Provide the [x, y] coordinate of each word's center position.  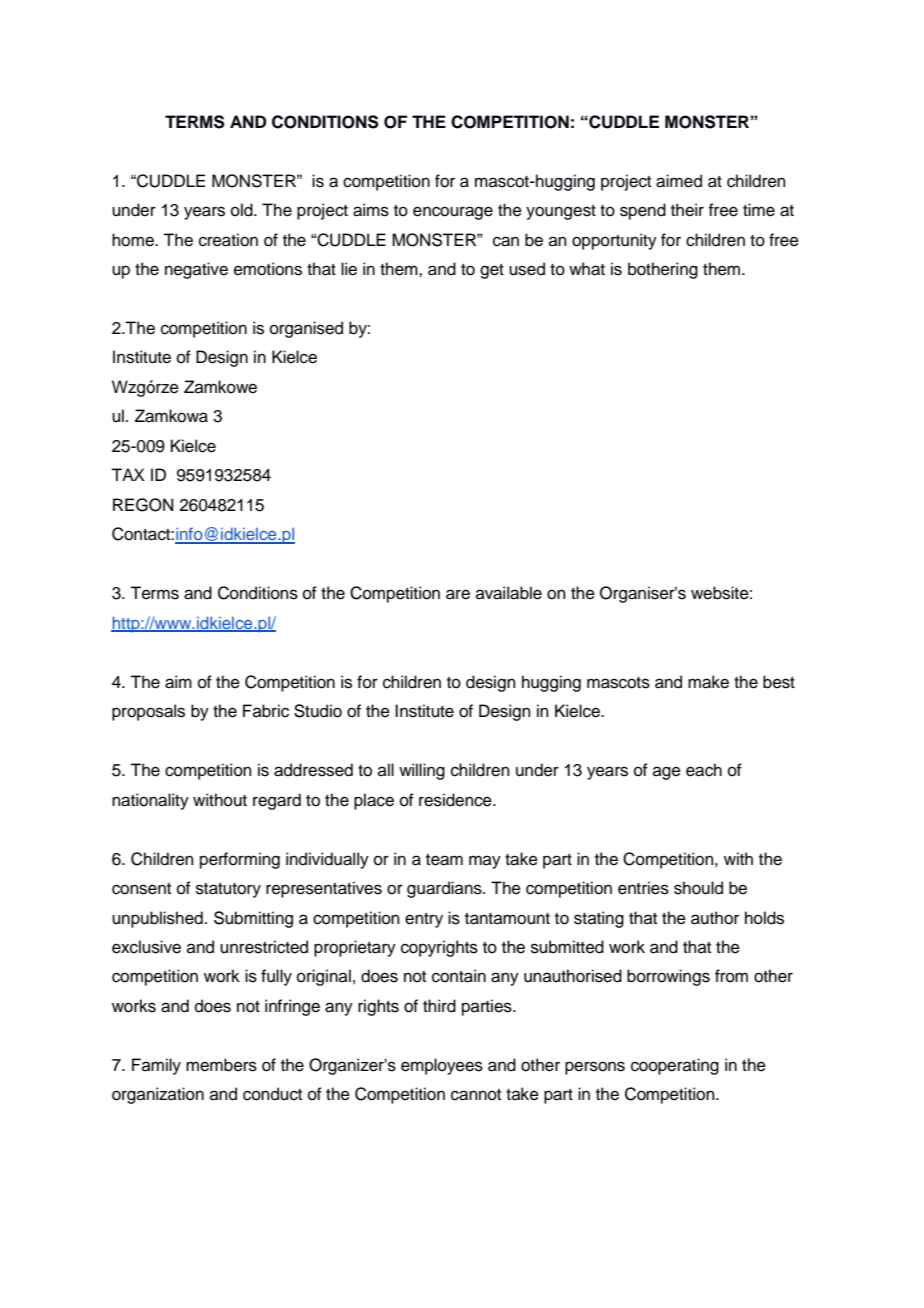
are [458, 594]
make [708, 682]
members [221, 1065]
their [687, 210]
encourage [453, 213]
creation [228, 240]
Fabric [266, 711]
